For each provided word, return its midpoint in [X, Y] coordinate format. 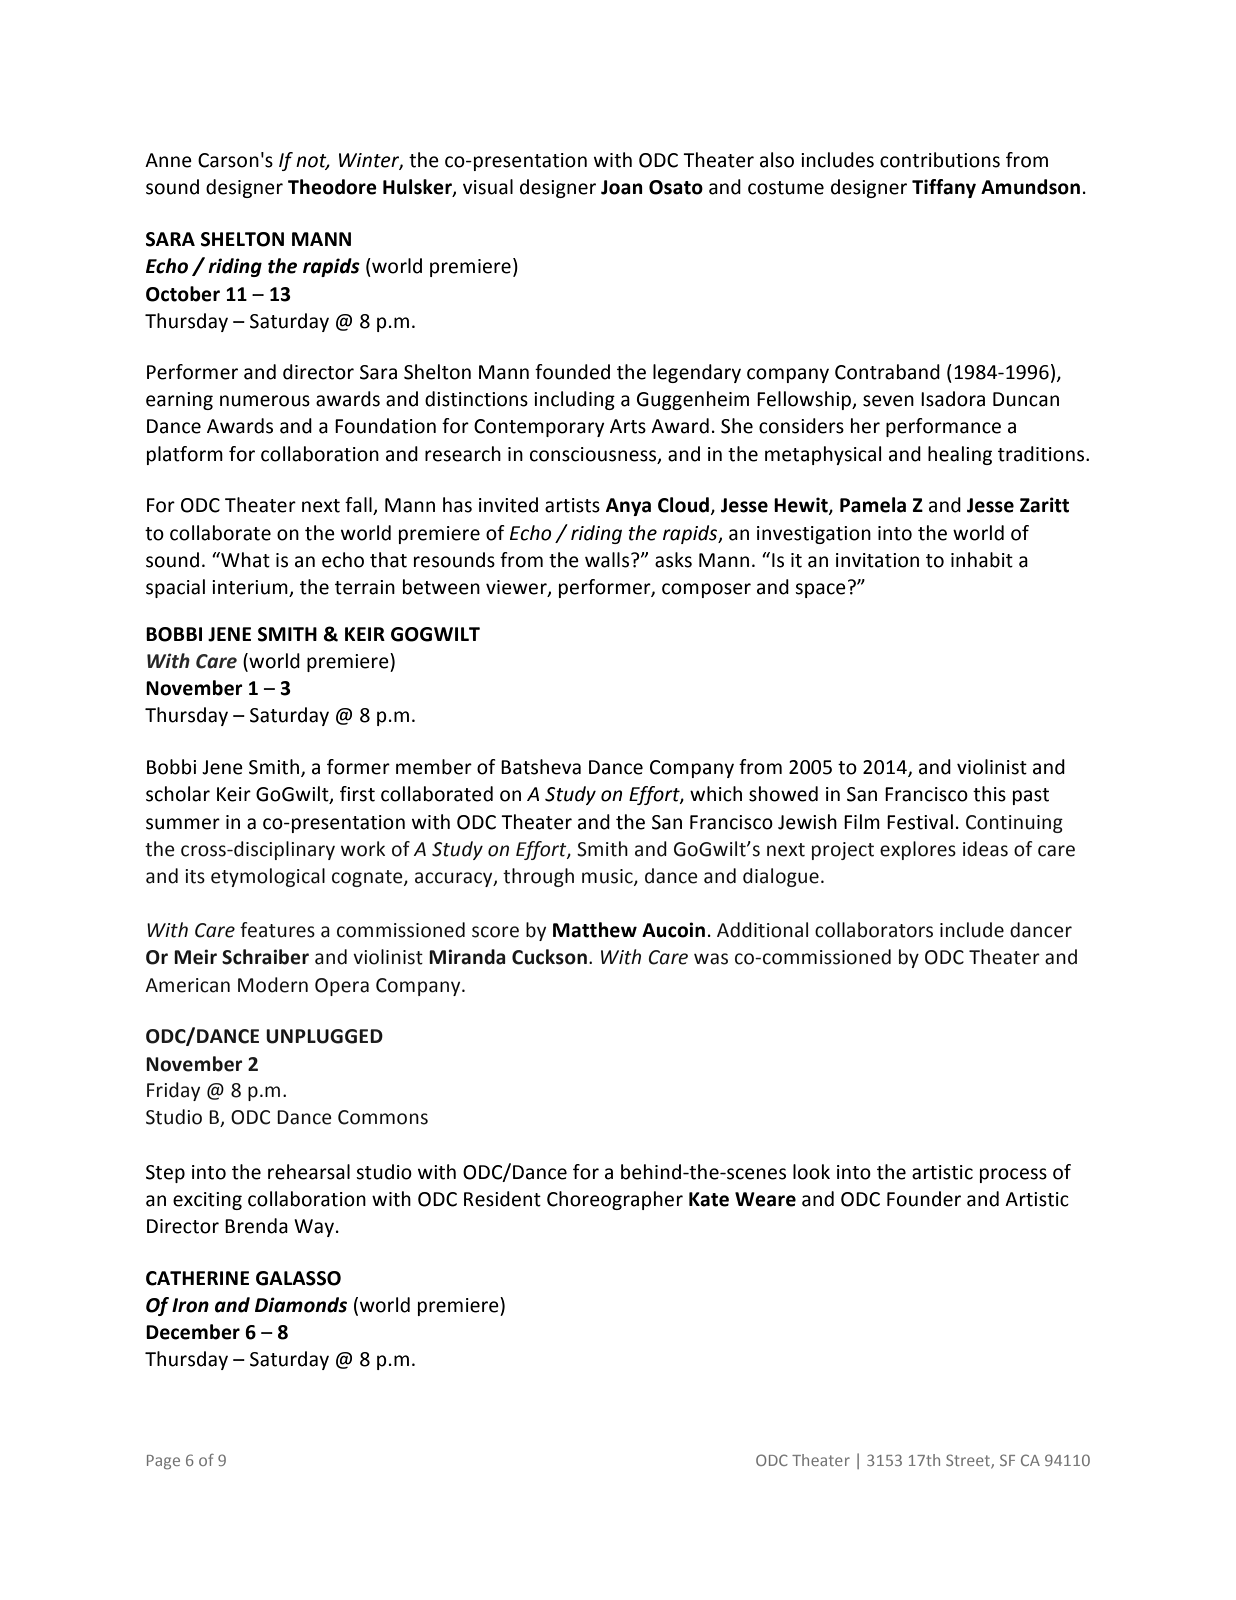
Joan [622, 187]
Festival [920, 822]
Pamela [873, 505]
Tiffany [944, 188]
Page [163, 1462]
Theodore [332, 187]
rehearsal [309, 1172]
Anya [628, 507]
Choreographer [615, 1200]
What [244, 560]
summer [183, 824]
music [608, 877]
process [1013, 1175]
